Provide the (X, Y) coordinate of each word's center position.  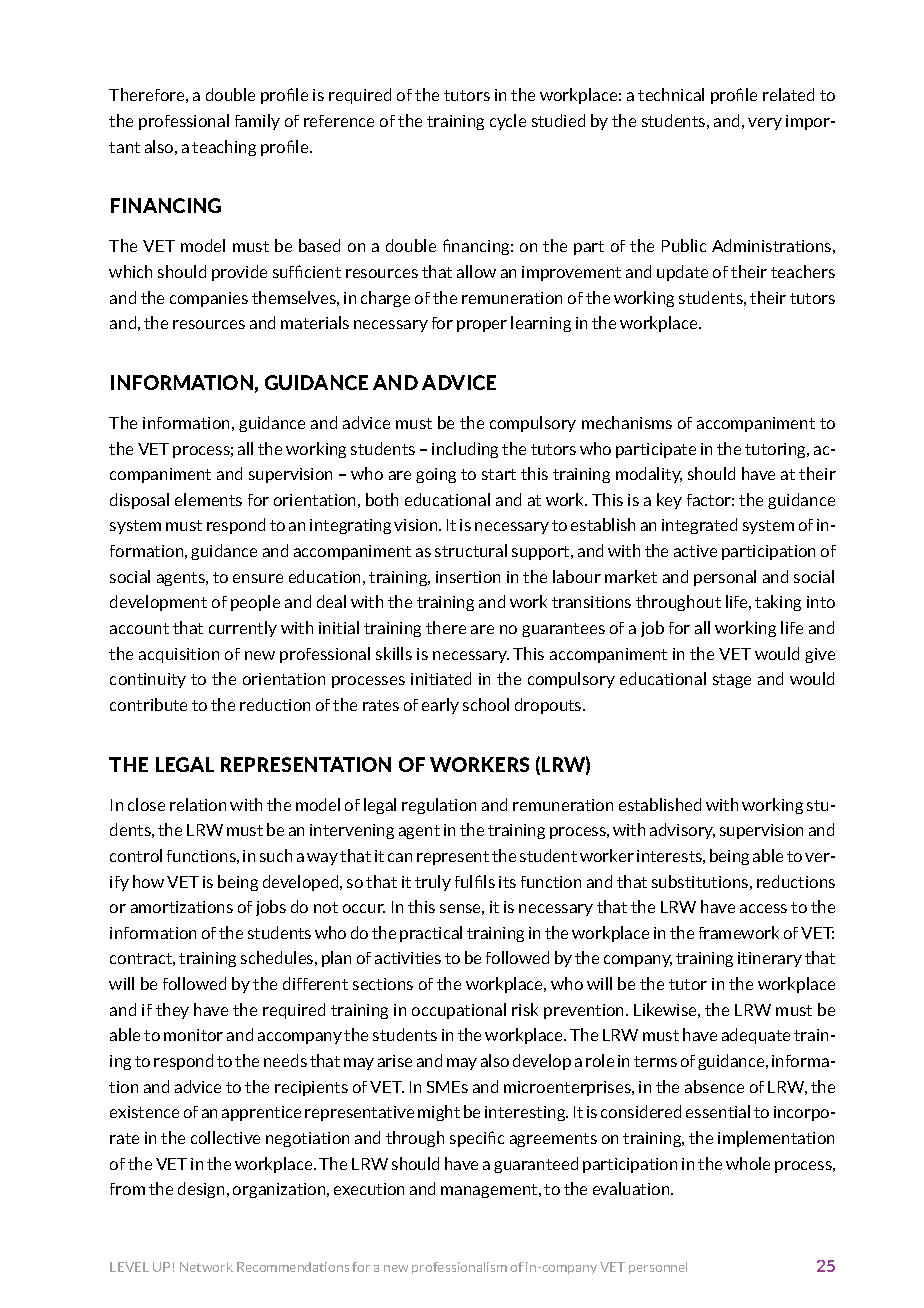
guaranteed (536, 1165)
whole (748, 1163)
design (201, 1190)
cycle (508, 122)
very (765, 124)
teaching (224, 148)
